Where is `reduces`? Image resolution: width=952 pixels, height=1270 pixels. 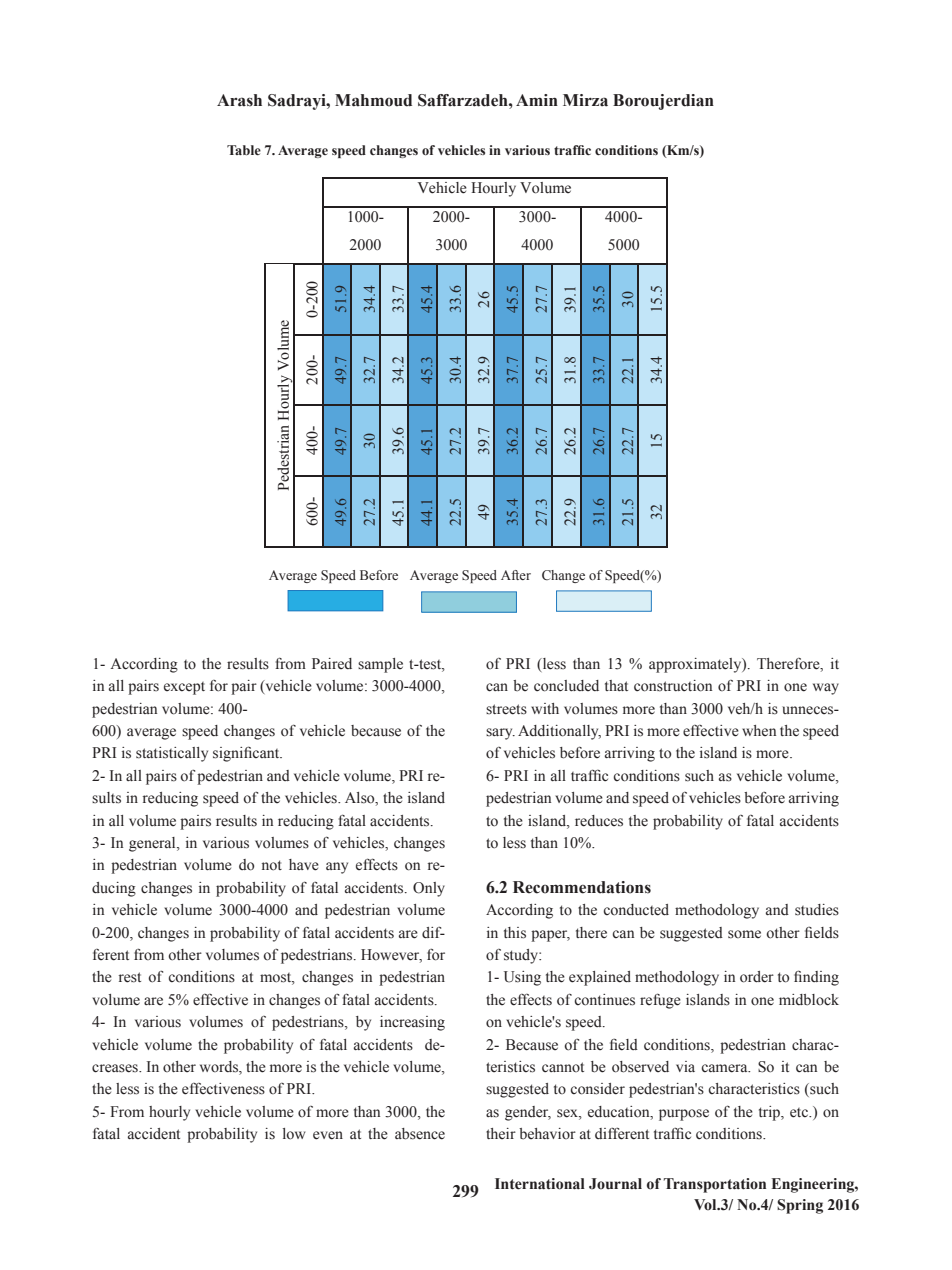 reduces is located at coordinates (599, 821).
